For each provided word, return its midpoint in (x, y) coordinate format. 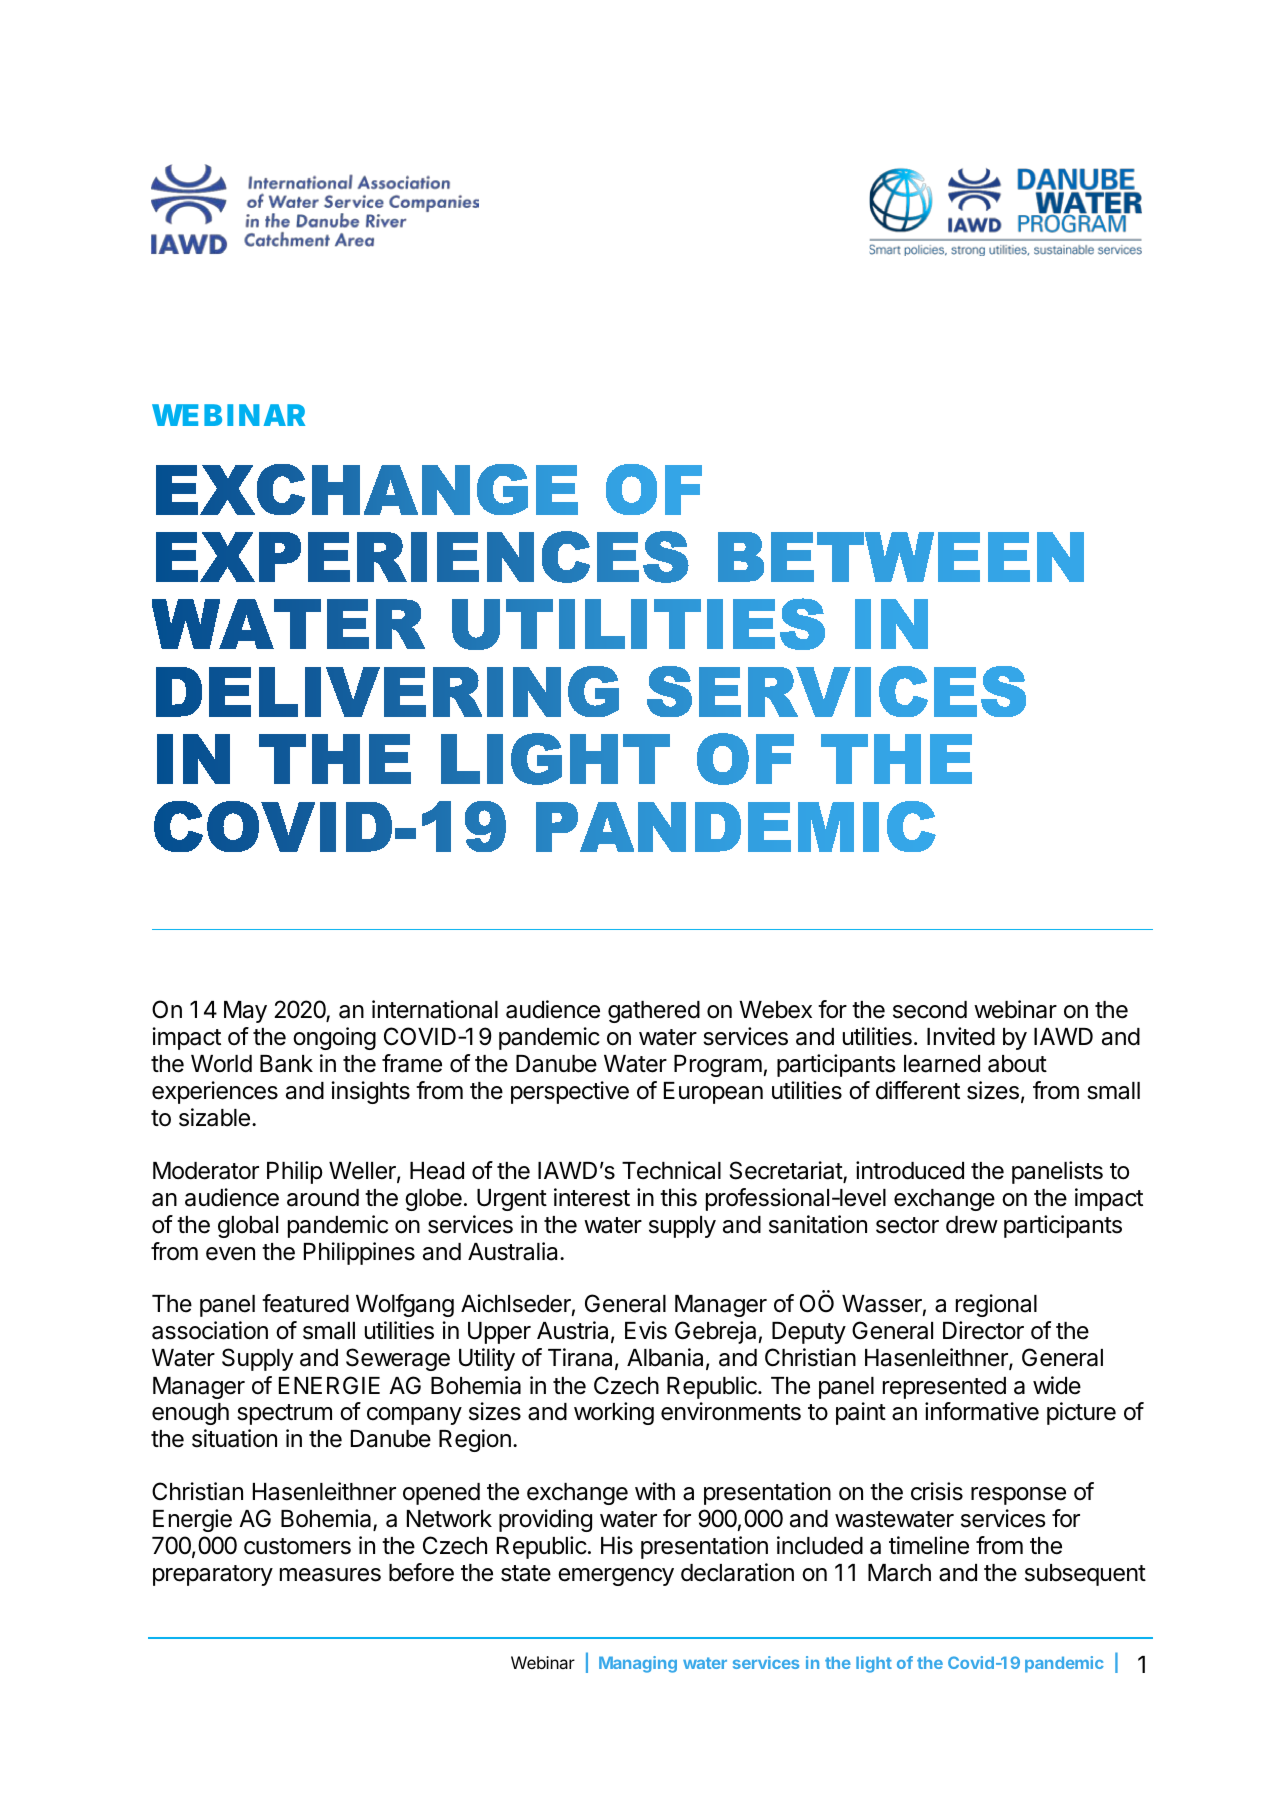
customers (297, 1546)
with (655, 1491)
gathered (654, 1012)
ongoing (334, 1038)
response (1018, 1496)
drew (972, 1225)
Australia (514, 1251)
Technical (671, 1170)
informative (982, 1411)
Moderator (206, 1171)
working (614, 1413)
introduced (910, 1170)
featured (305, 1303)
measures (330, 1575)
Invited (961, 1036)
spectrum (284, 1414)
